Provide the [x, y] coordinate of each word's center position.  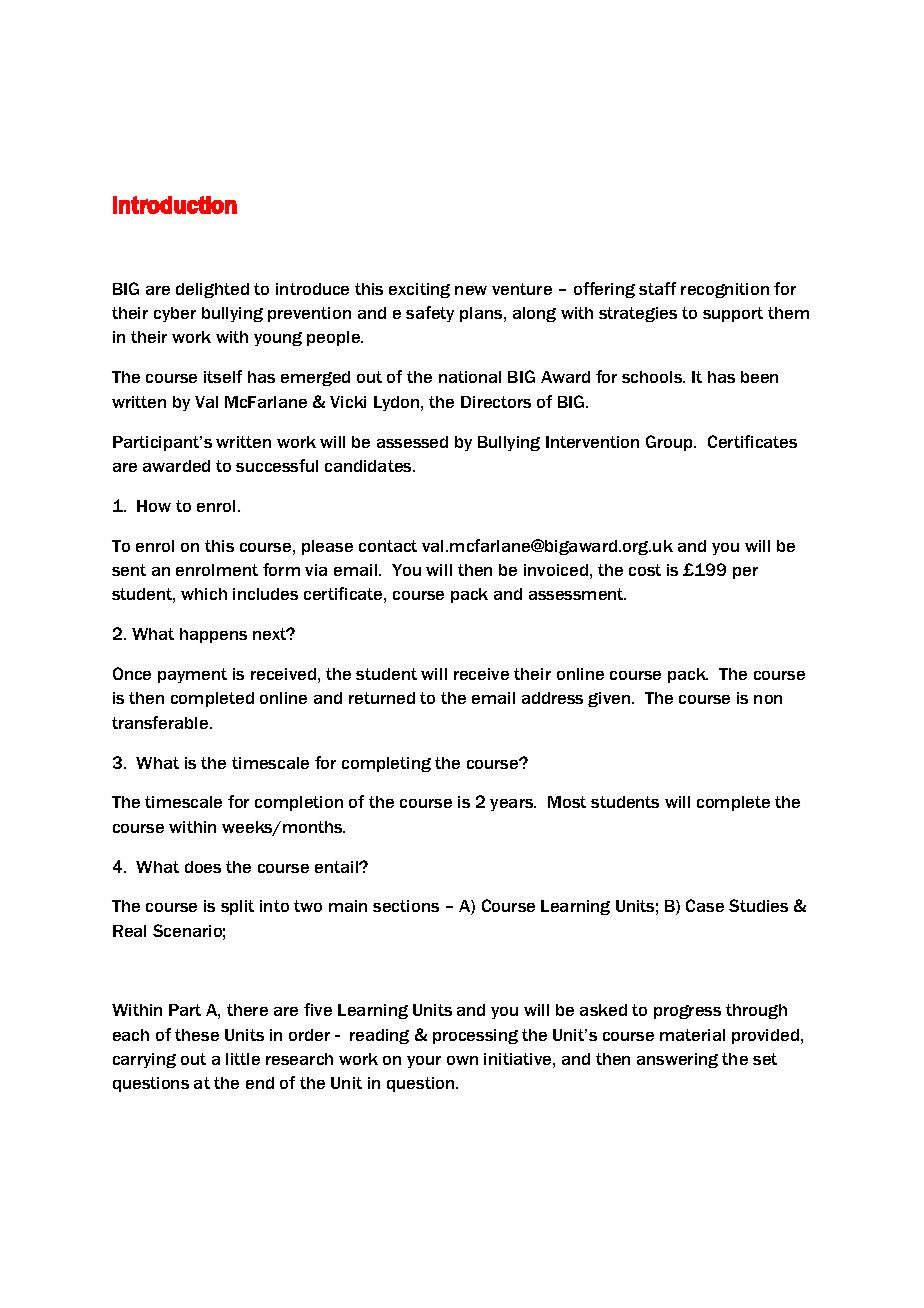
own [462, 1060]
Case [705, 905]
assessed [412, 442]
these [197, 1035]
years [513, 805]
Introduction [175, 205]
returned [382, 698]
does [203, 867]
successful [277, 465]
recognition [725, 290]
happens [213, 635]
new [471, 290]
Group [670, 443]
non [768, 699]
